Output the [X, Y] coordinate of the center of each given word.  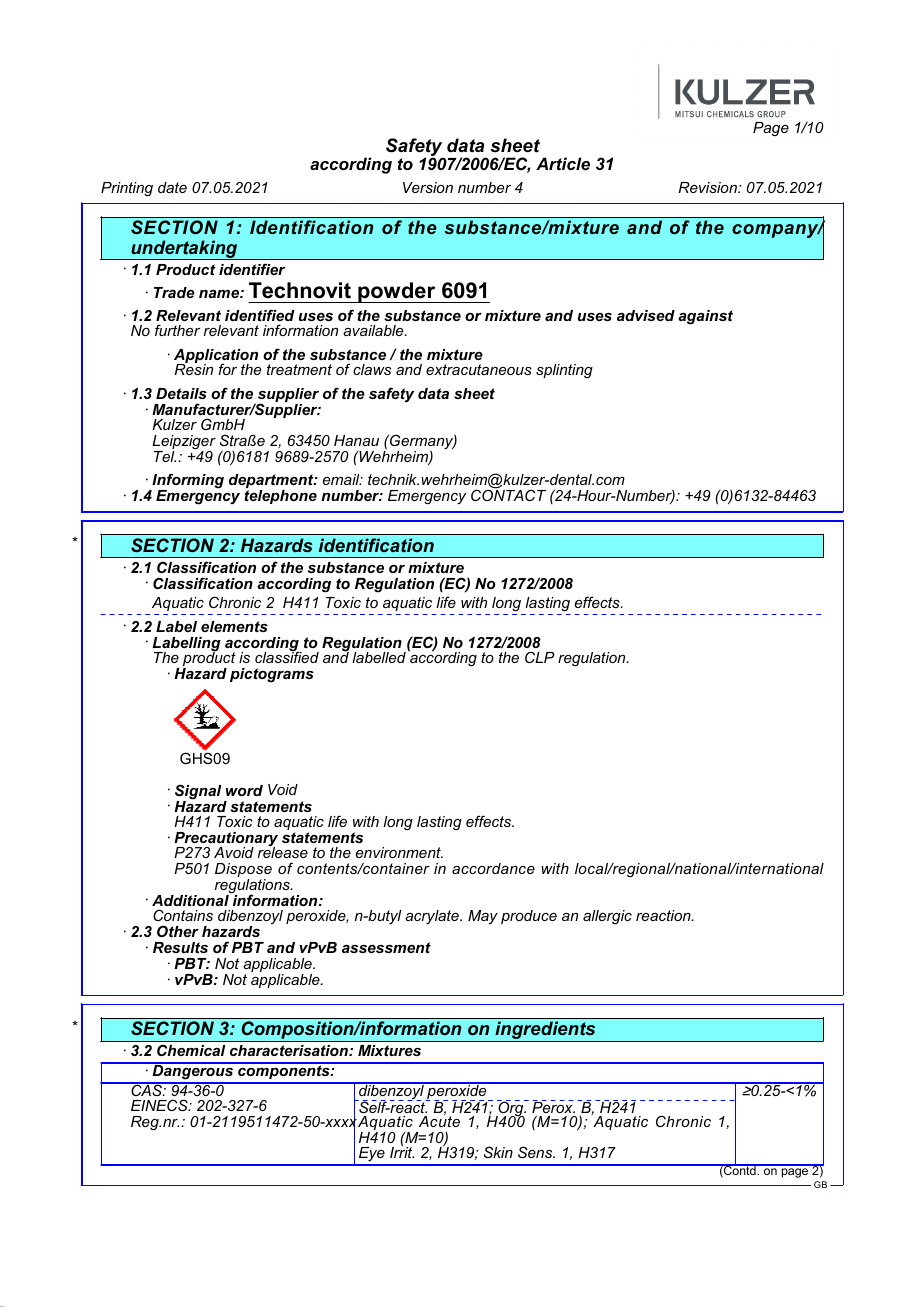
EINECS [160, 1105]
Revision [709, 187]
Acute [439, 1120]
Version [428, 187]
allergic [607, 917]
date [172, 187]
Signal [198, 793]
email [342, 479]
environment [399, 852]
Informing [187, 482]
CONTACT [508, 494]
